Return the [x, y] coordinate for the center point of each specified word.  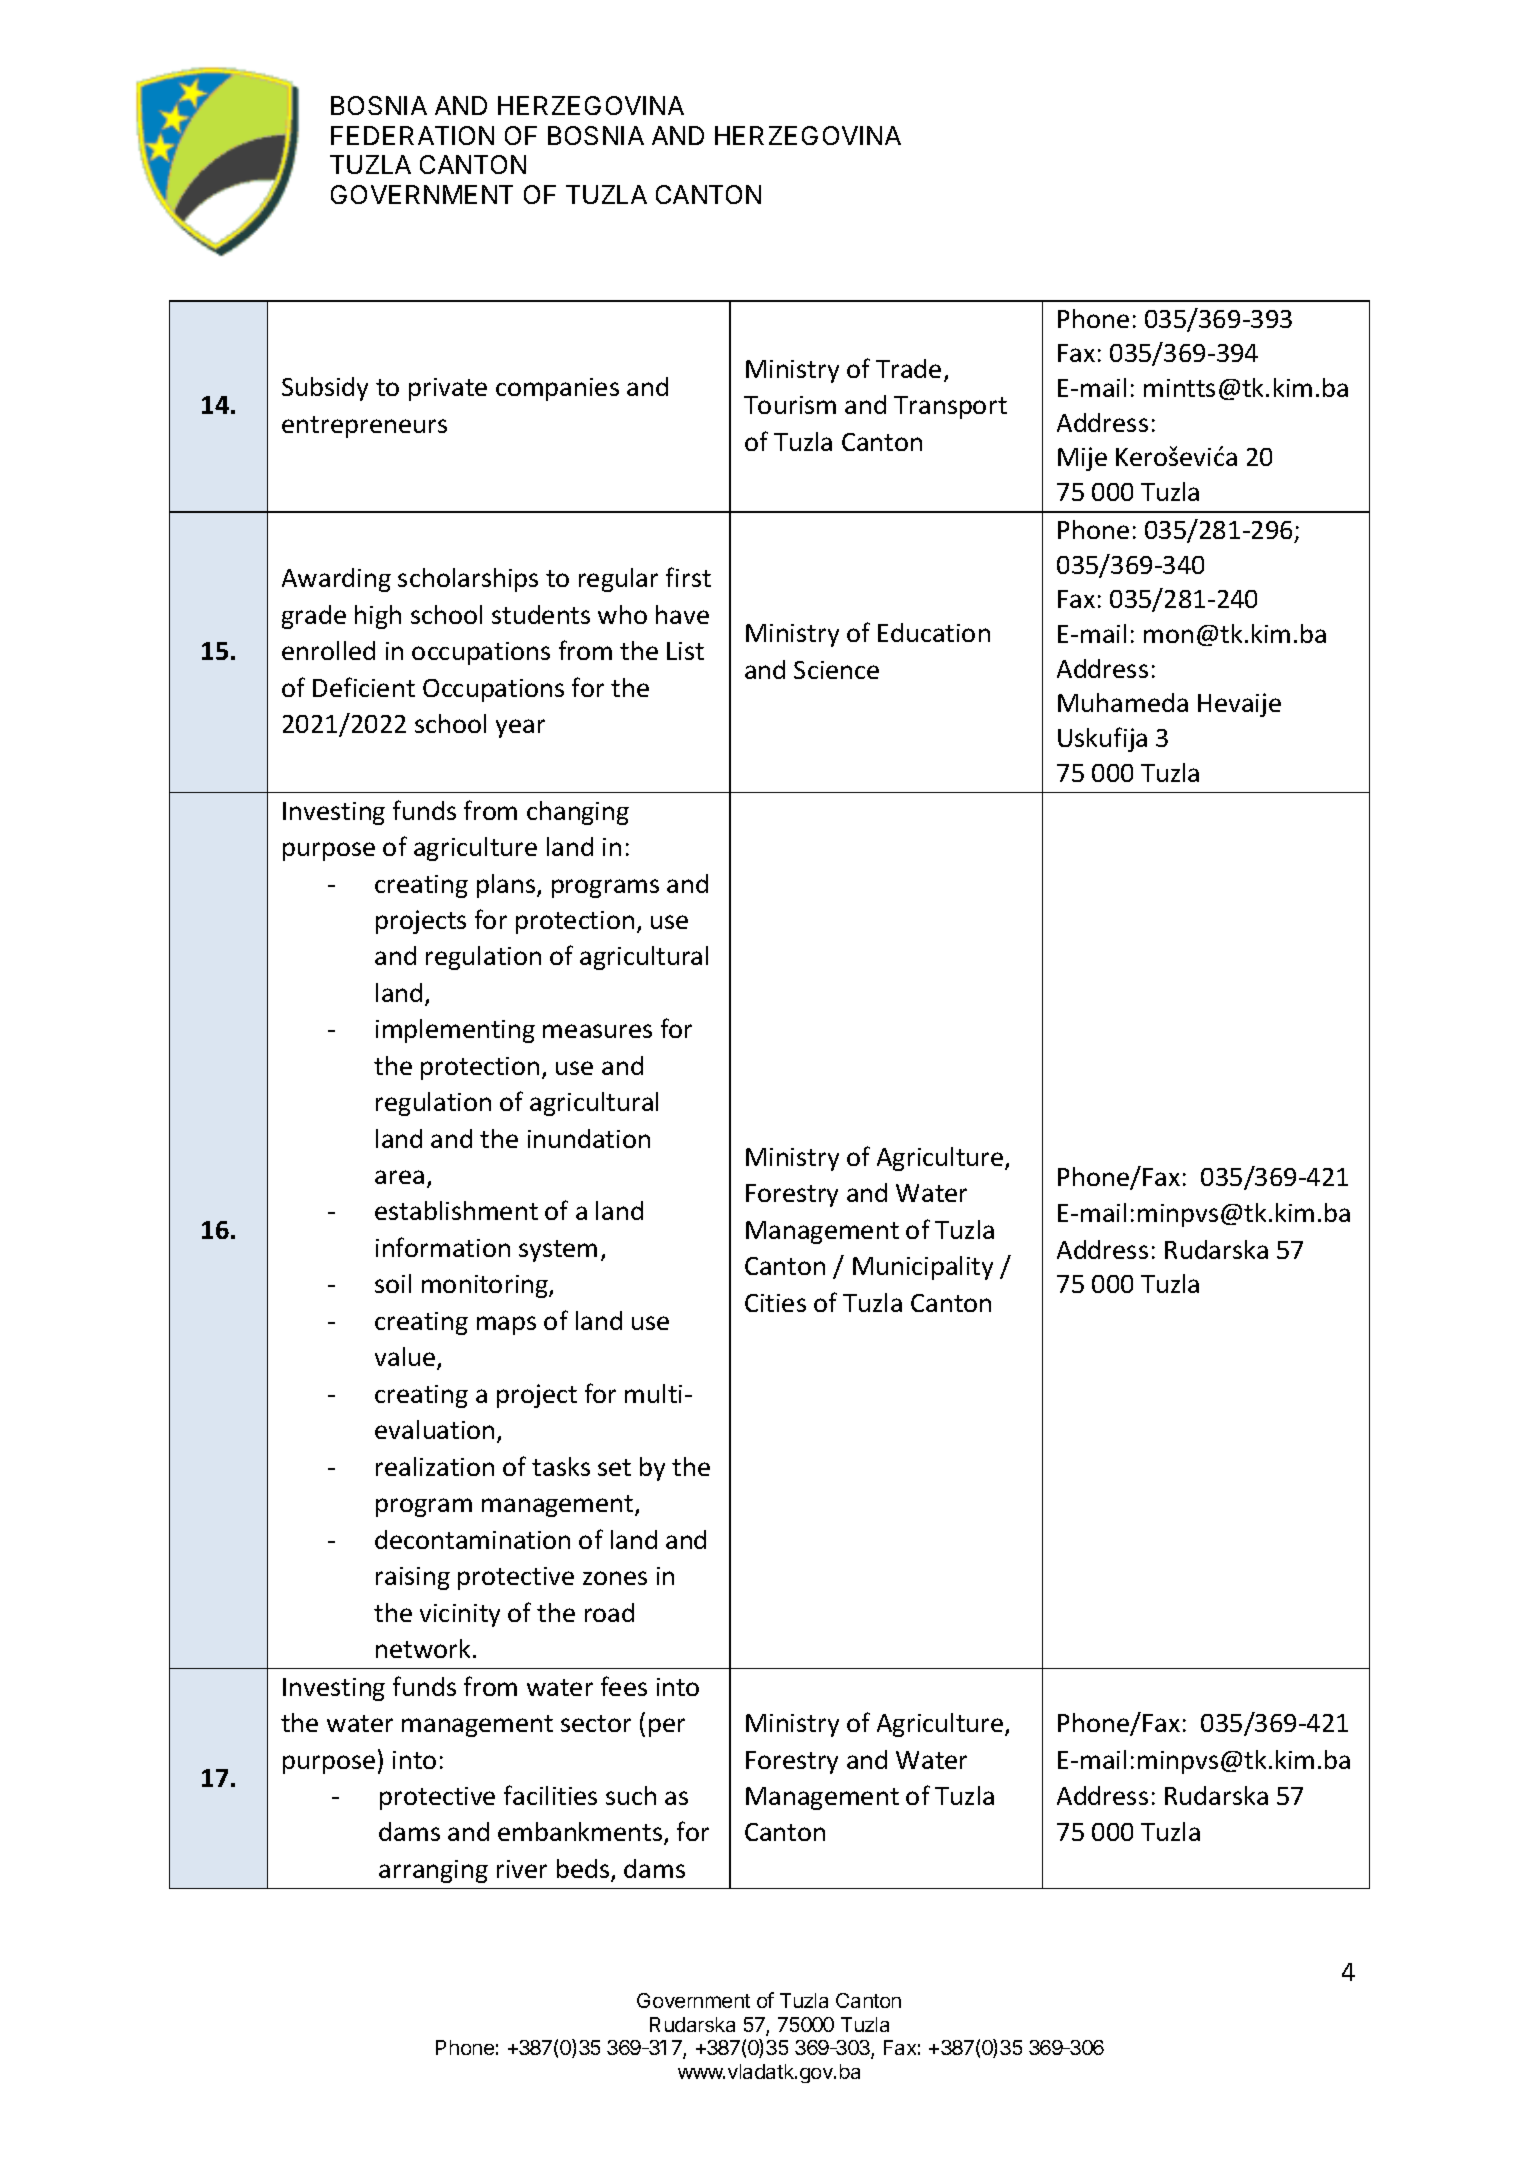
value [406, 1358]
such [631, 1795]
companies [557, 389]
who [622, 614]
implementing [455, 1031]
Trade [908, 368]
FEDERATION [412, 135]
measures [597, 1031]
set [614, 1467]
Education [934, 632]
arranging [433, 1871]
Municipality [923, 1268]
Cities [775, 1303]
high [378, 617]
